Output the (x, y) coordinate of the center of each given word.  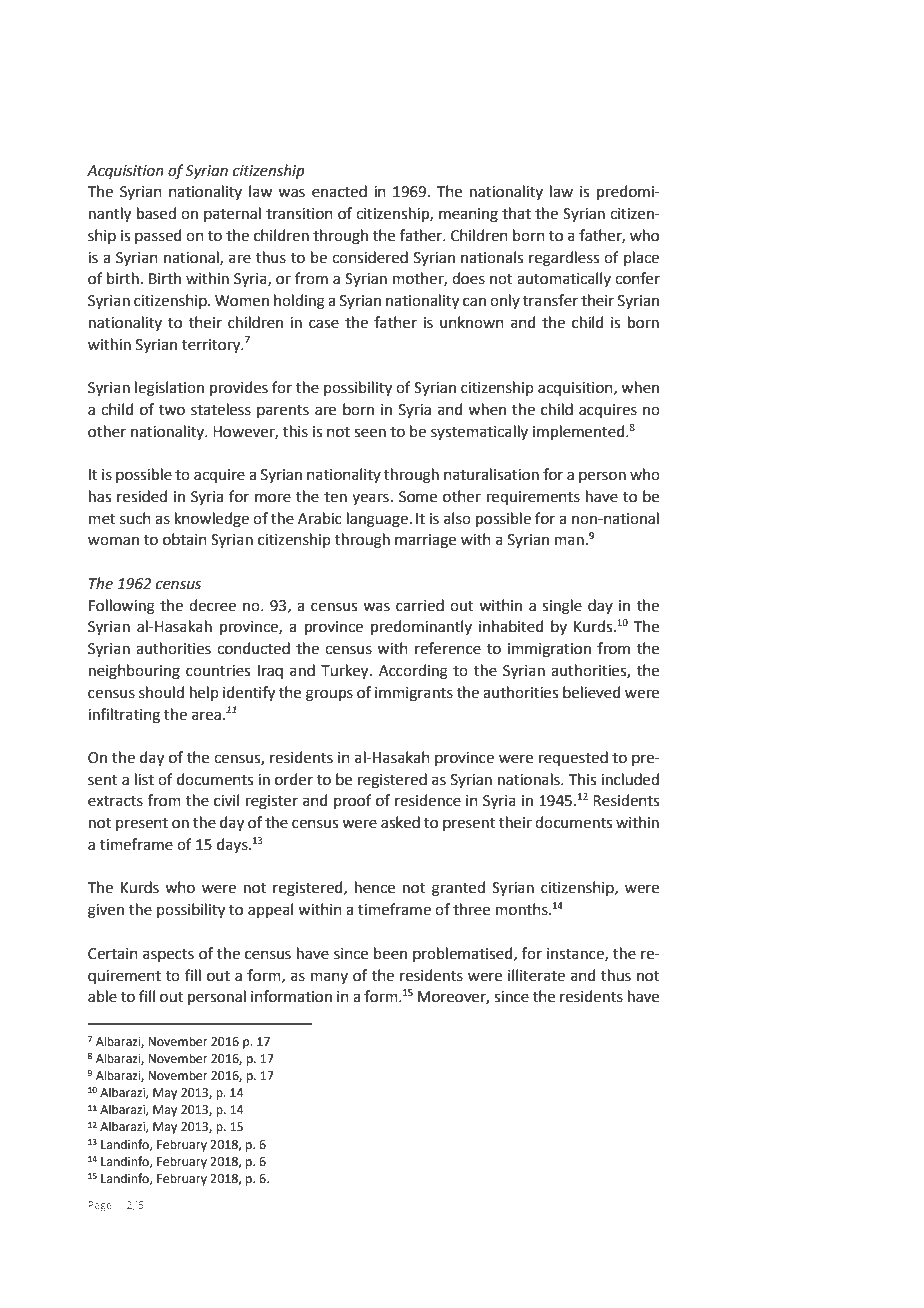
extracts (115, 801)
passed (158, 236)
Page (100, 1206)
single (562, 607)
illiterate (536, 975)
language (377, 520)
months (523, 909)
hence (375, 887)
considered (370, 257)
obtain (185, 539)
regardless (564, 259)
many (329, 978)
